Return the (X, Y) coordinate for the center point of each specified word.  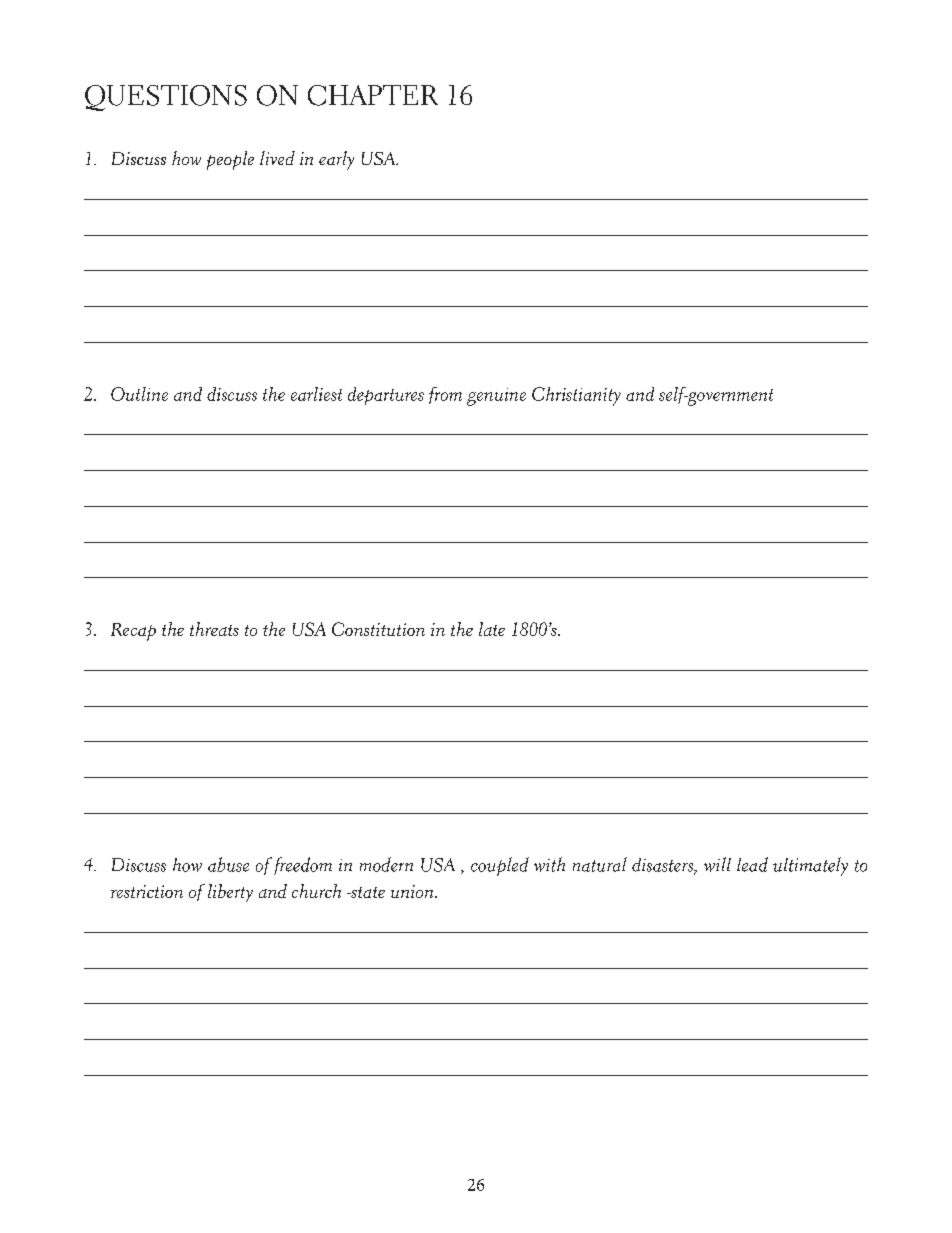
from (445, 395)
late (492, 629)
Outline (139, 394)
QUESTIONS (166, 98)
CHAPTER (373, 95)
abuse (228, 864)
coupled (500, 866)
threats (214, 629)
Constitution (378, 629)
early (336, 160)
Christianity (576, 396)
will (717, 864)
